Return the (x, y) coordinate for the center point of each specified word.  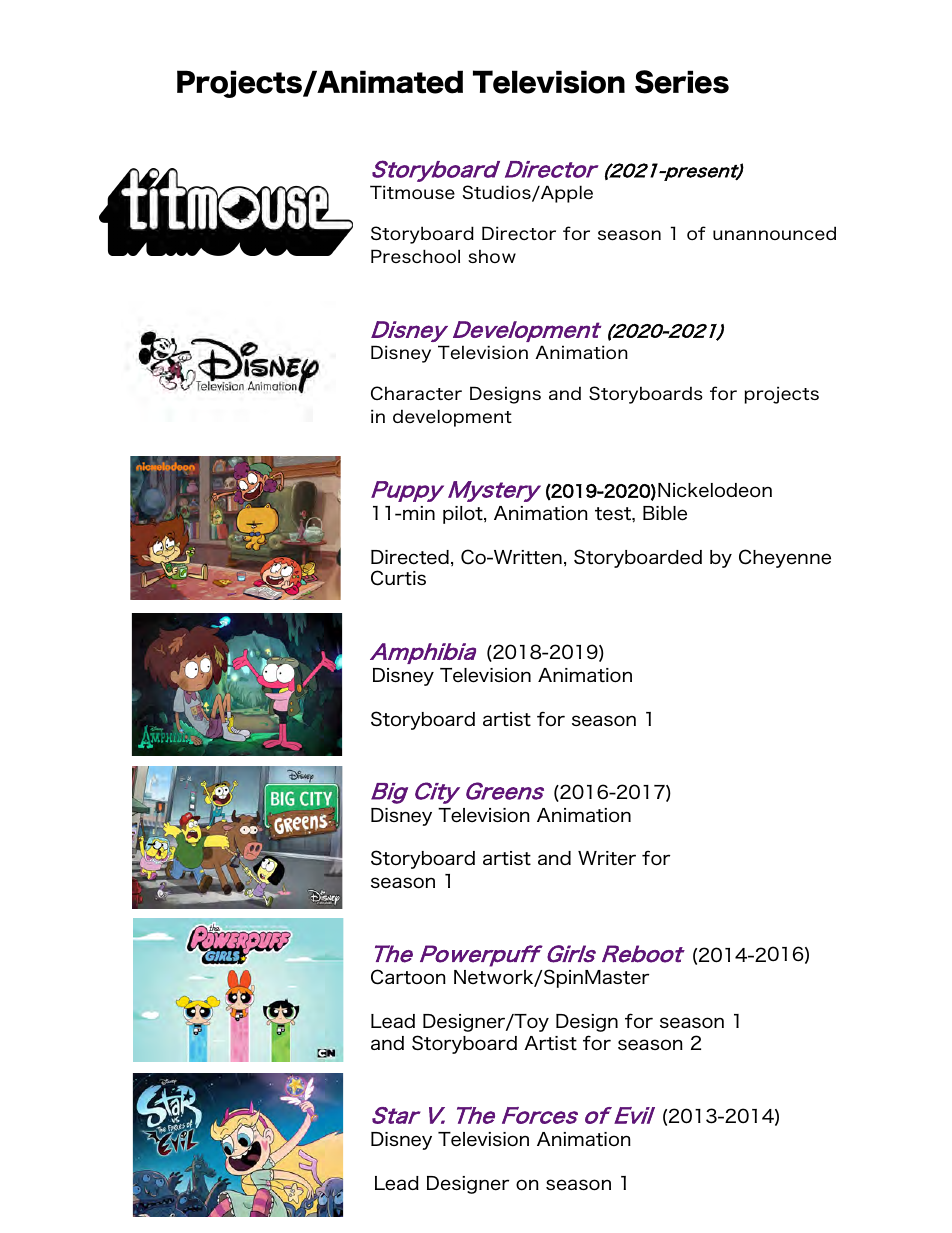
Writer (607, 858)
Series (682, 82)
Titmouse (412, 192)
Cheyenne (785, 558)
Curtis (398, 578)
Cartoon (408, 977)
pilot (464, 515)
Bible (665, 513)
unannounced (774, 233)
